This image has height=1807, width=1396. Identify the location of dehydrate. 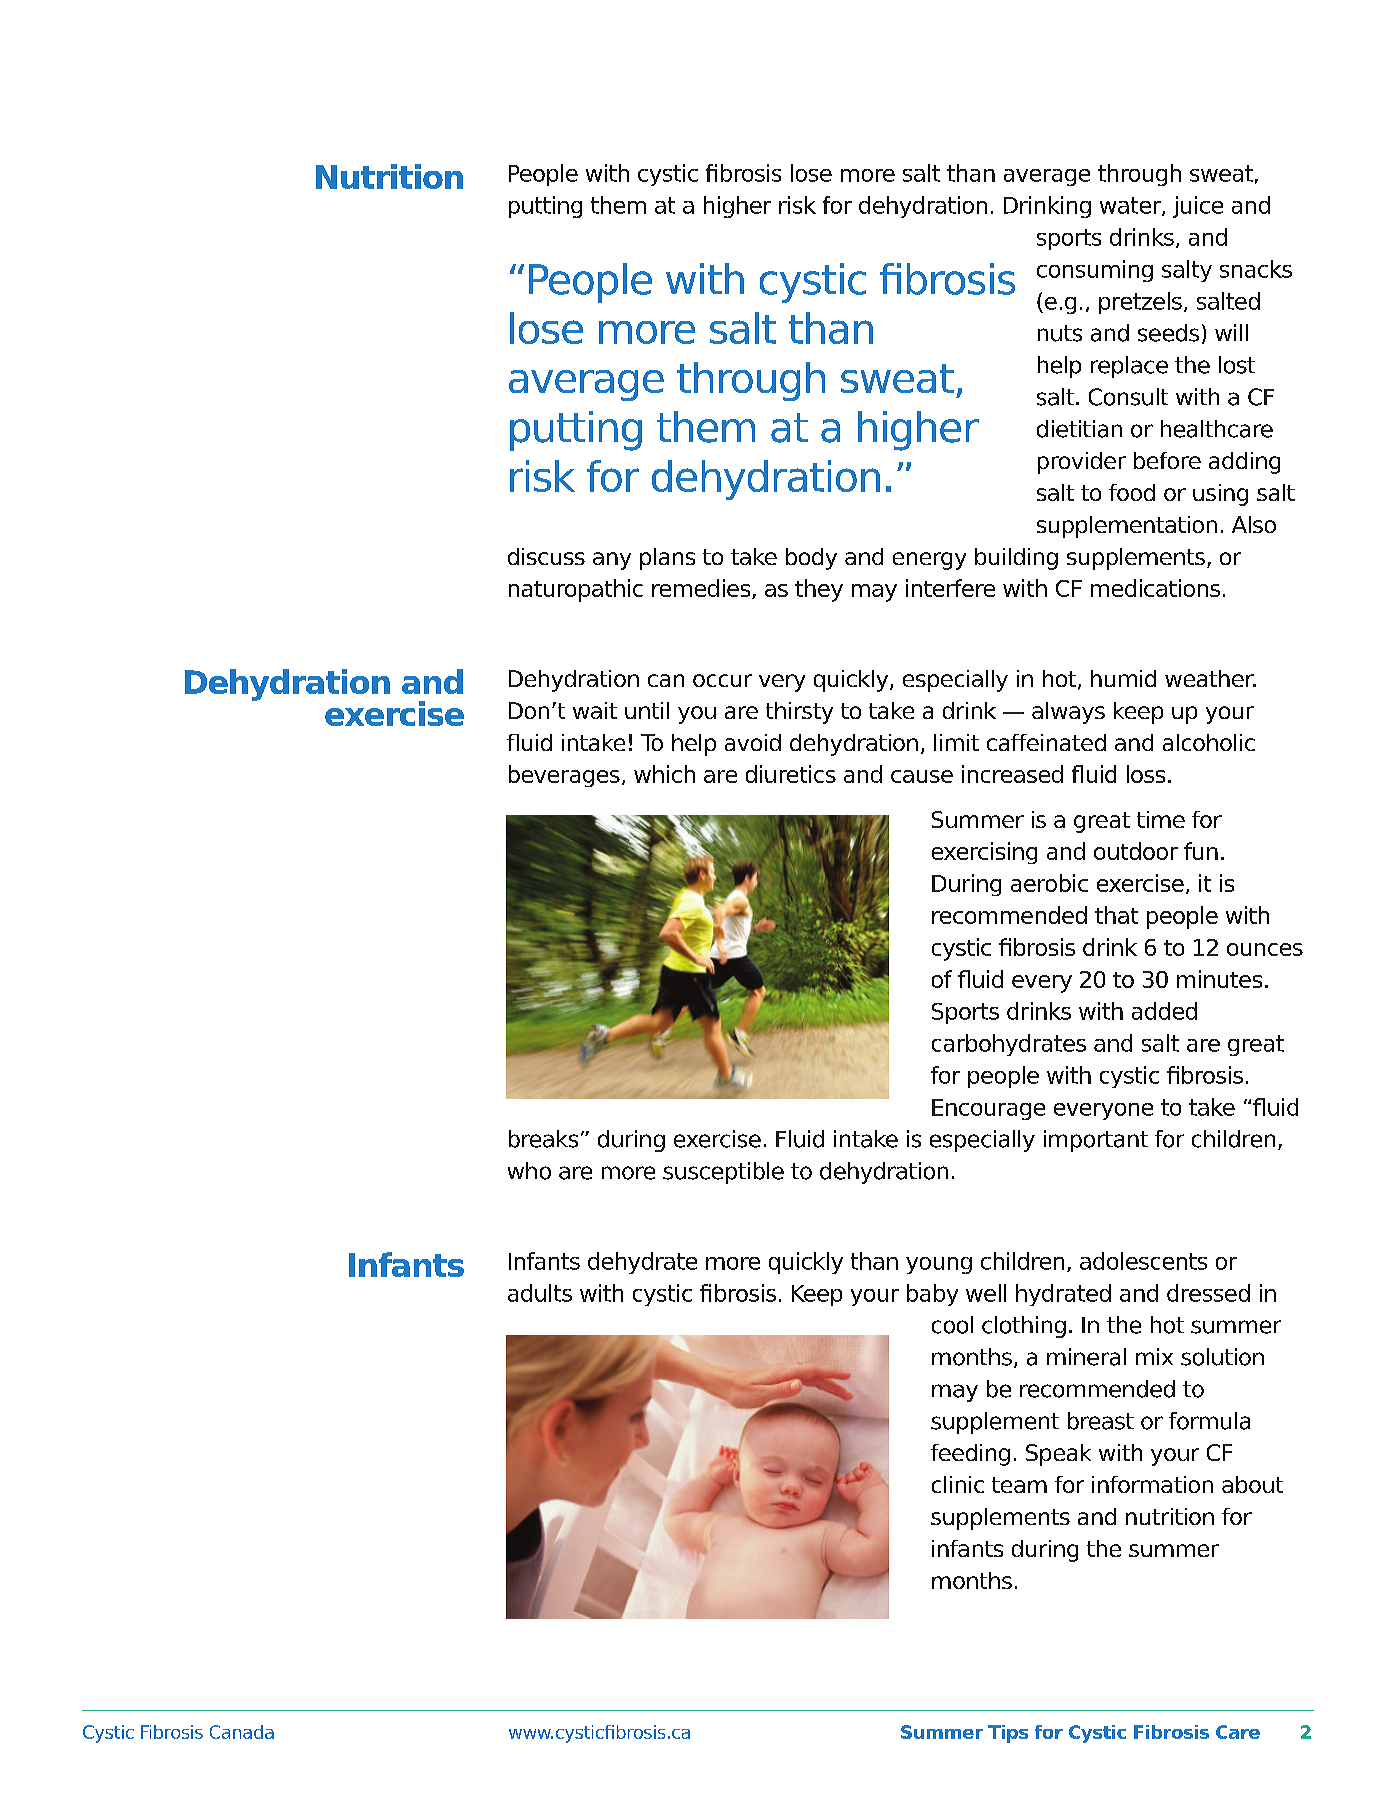
(642, 1263).
